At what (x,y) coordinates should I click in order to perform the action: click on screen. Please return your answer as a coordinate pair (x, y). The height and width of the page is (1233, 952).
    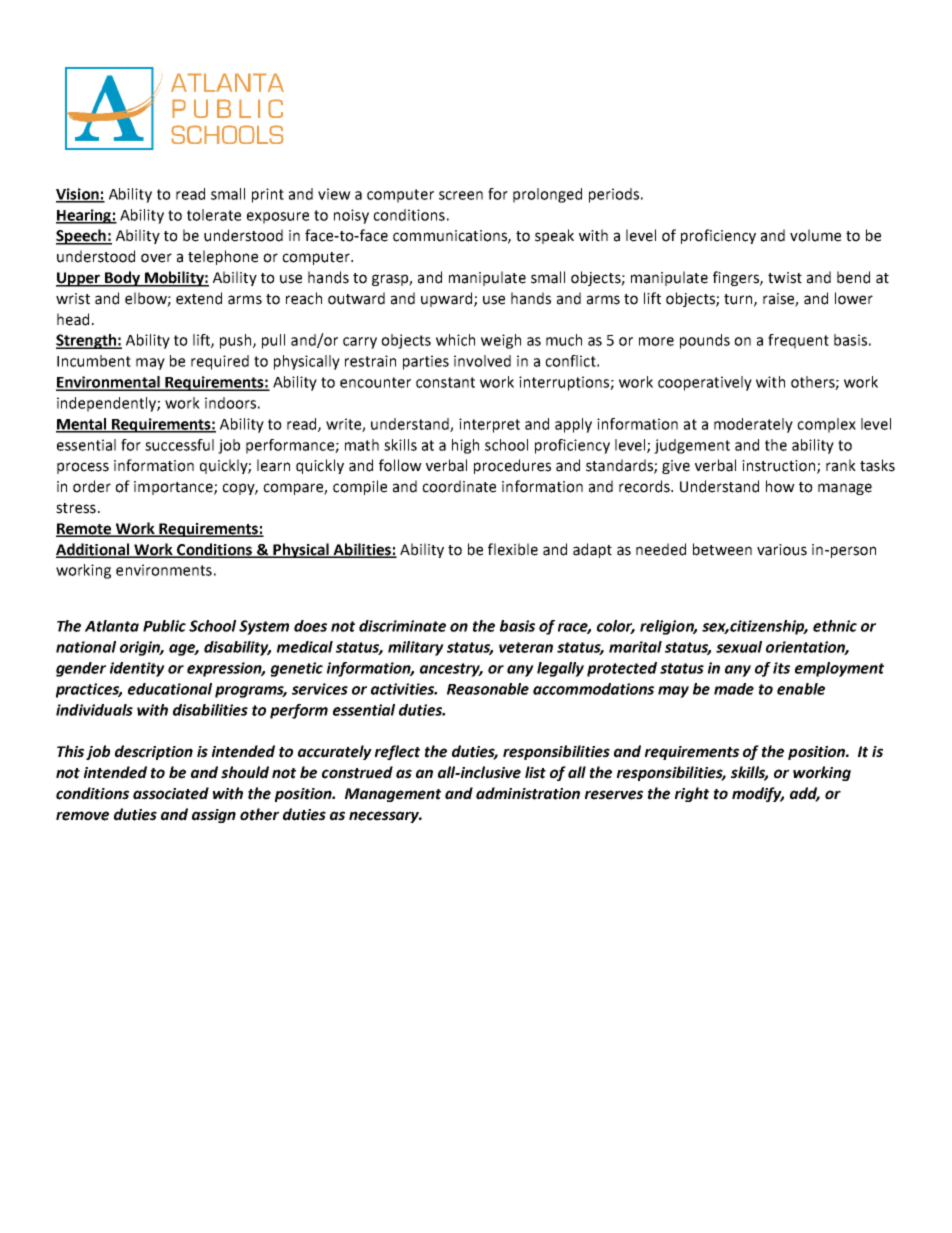
    Looking at the image, I should click on (461, 195).
